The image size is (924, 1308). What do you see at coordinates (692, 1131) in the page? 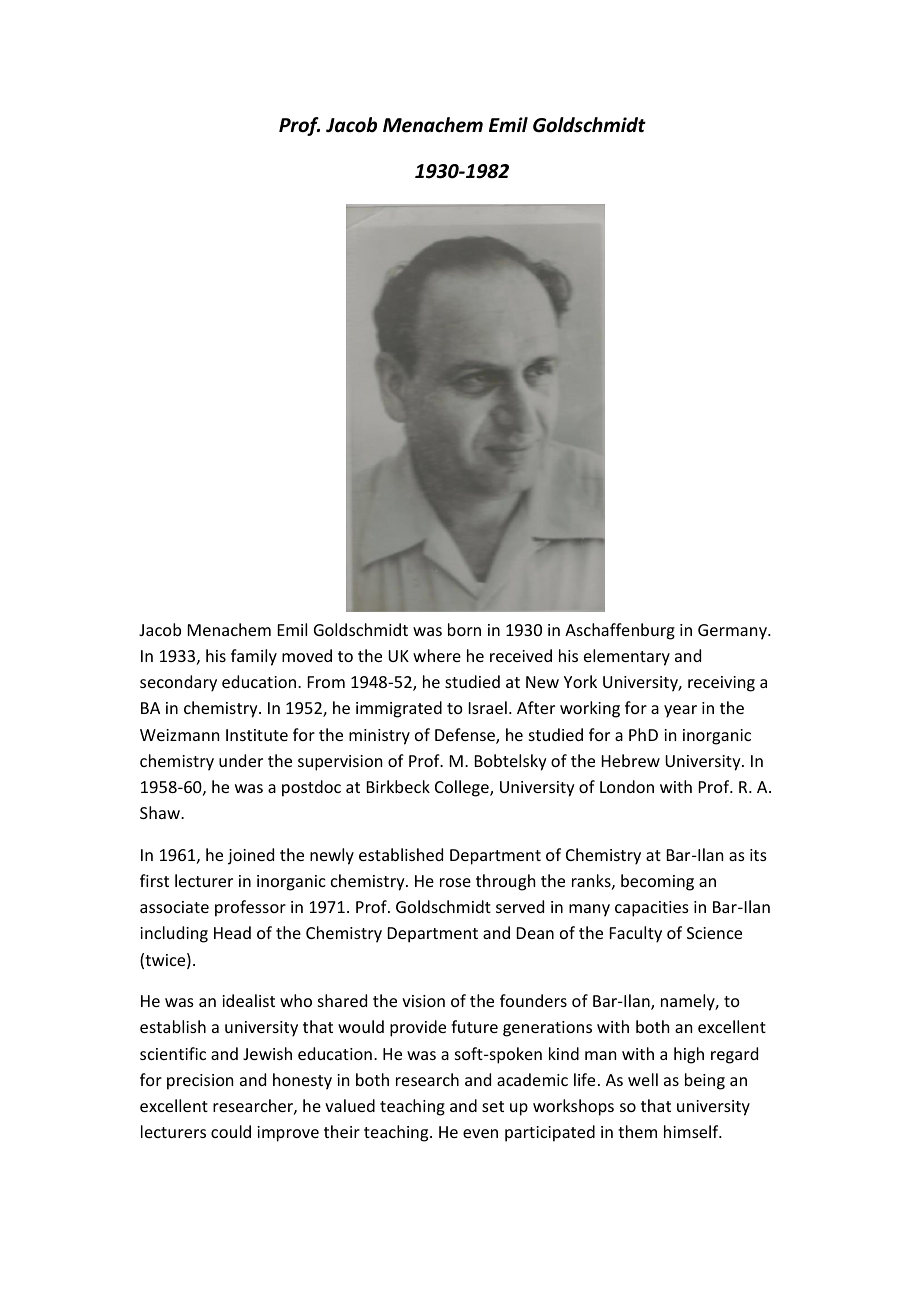
I see `himself` at bounding box center [692, 1131].
